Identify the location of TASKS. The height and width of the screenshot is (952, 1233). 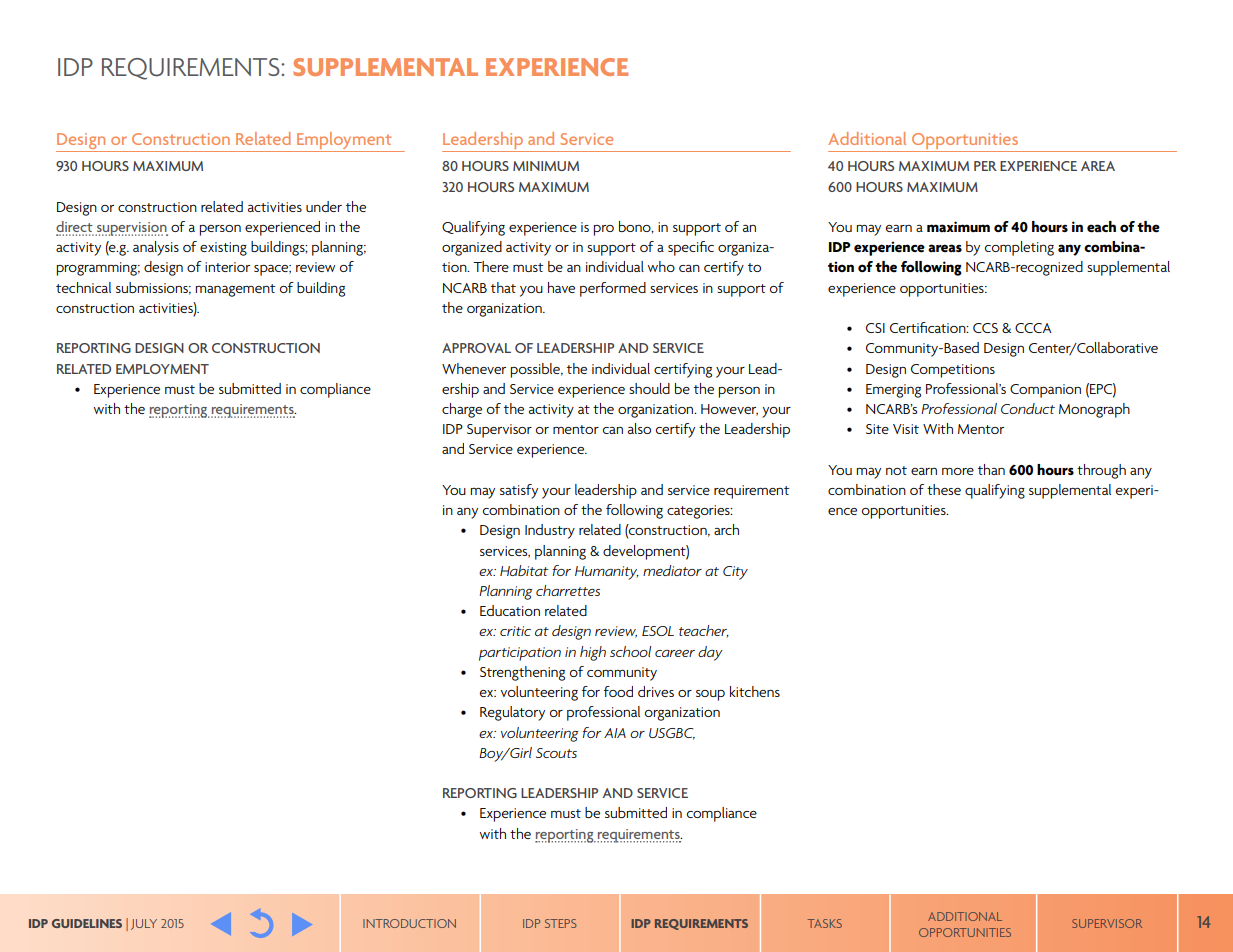
(825, 923).
